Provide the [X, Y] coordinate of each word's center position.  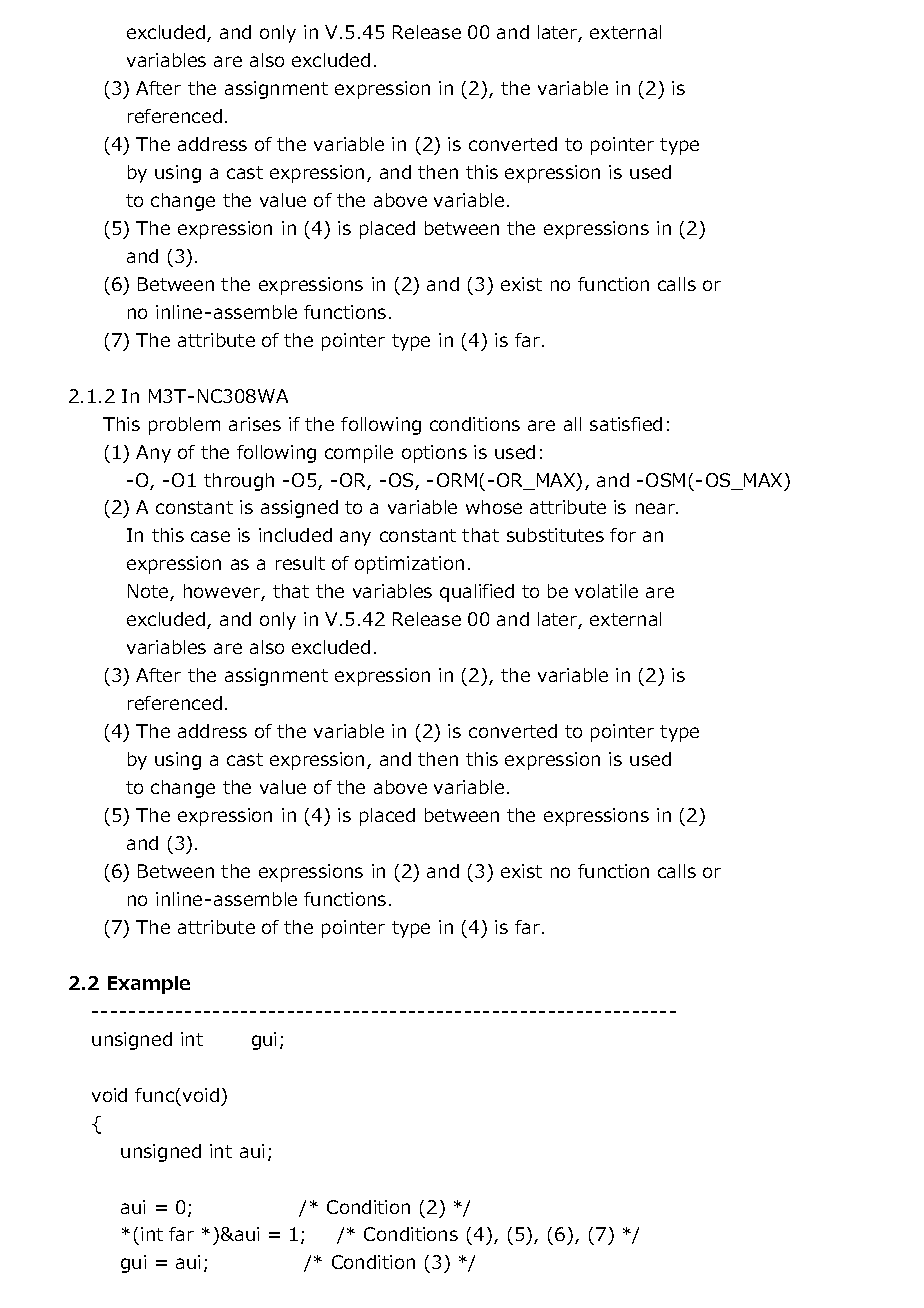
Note [149, 592]
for [623, 535]
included [295, 535]
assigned [299, 509]
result [300, 563]
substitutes [555, 535]
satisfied [626, 424]
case [210, 536]
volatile [606, 591]
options [434, 454]
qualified [477, 593]
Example [149, 985]
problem [184, 426]
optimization [409, 565]
